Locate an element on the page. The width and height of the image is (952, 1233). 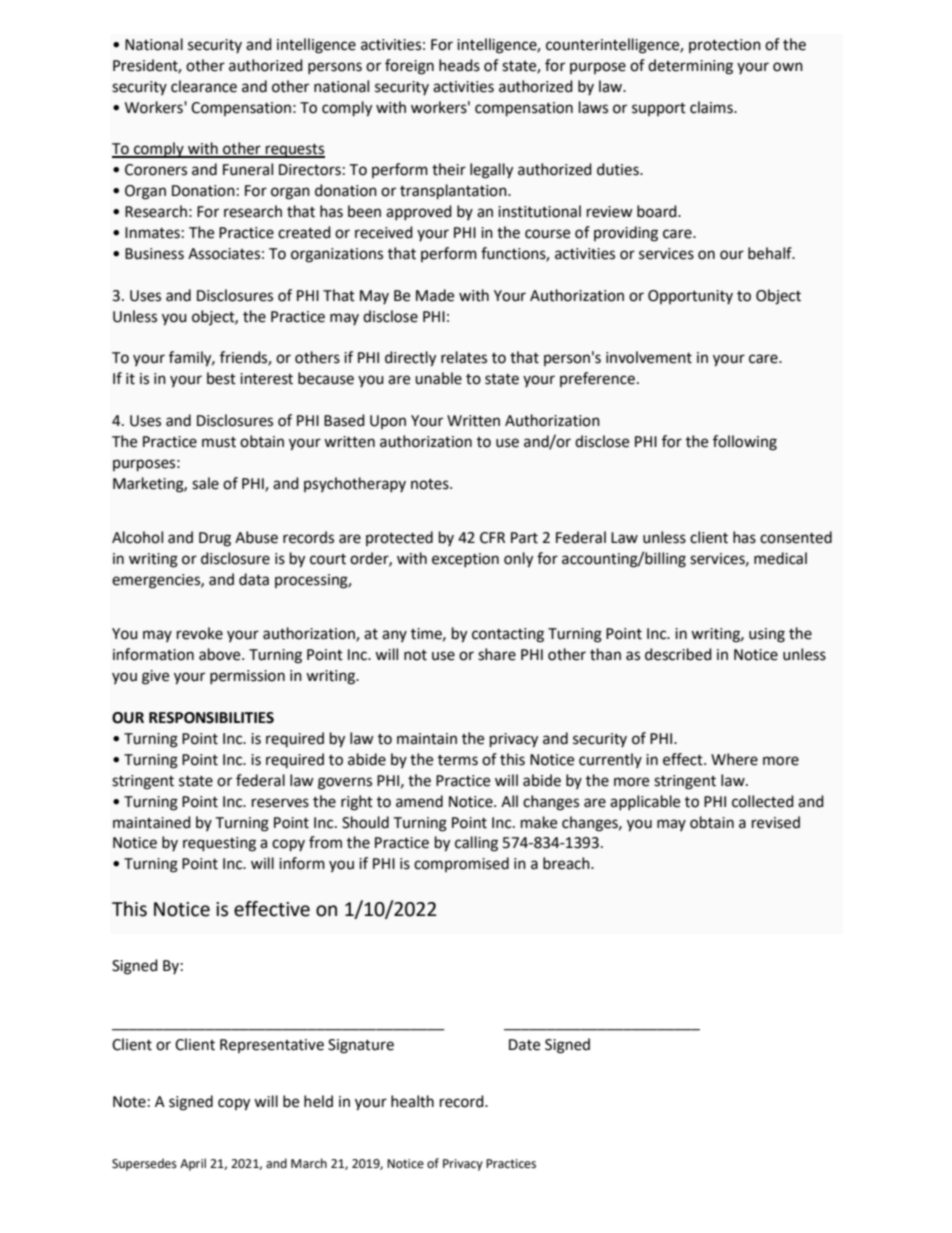
determining is located at coordinates (690, 67).
